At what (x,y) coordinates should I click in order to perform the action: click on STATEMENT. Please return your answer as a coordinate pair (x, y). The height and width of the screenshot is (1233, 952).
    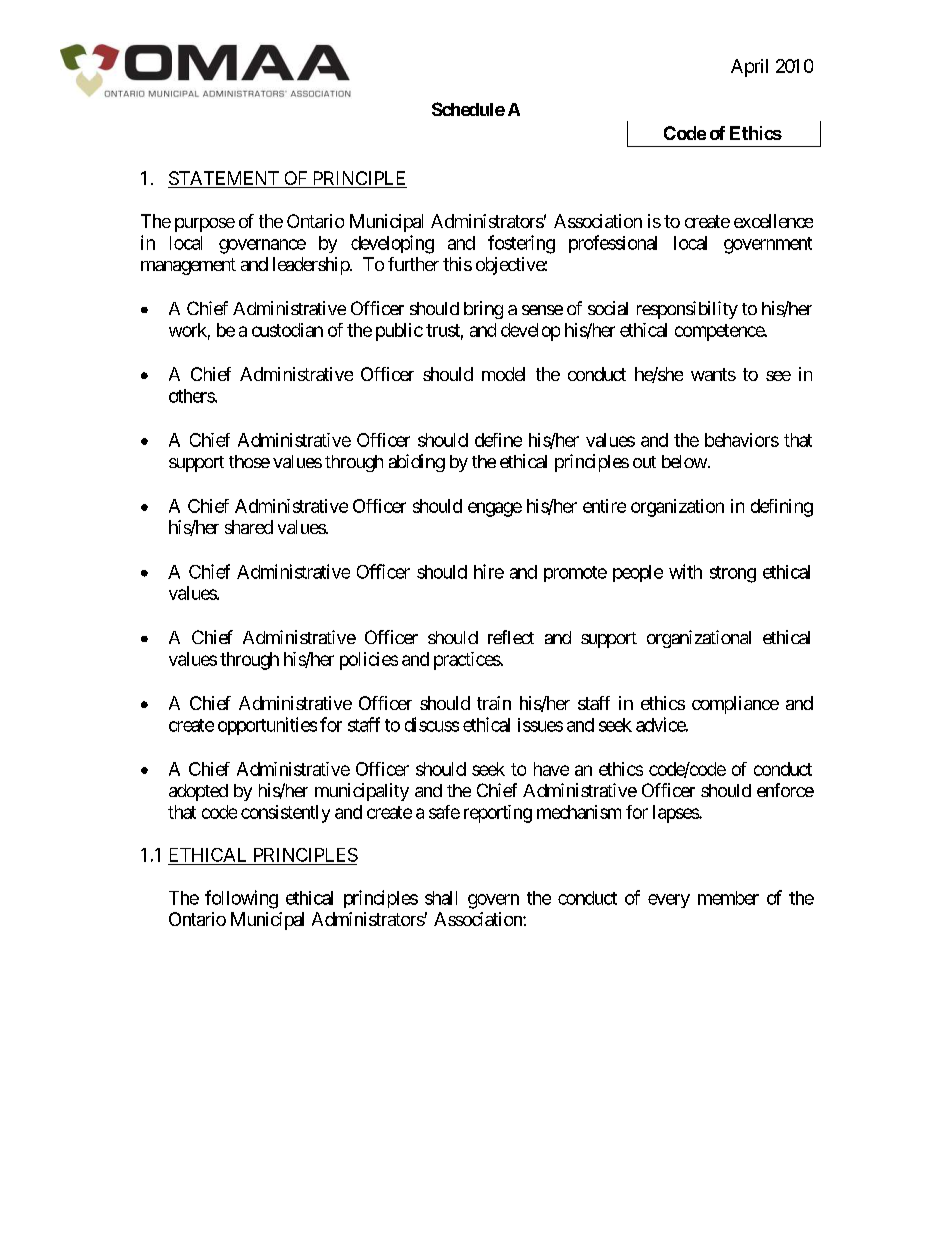
    Looking at the image, I should click on (224, 179).
